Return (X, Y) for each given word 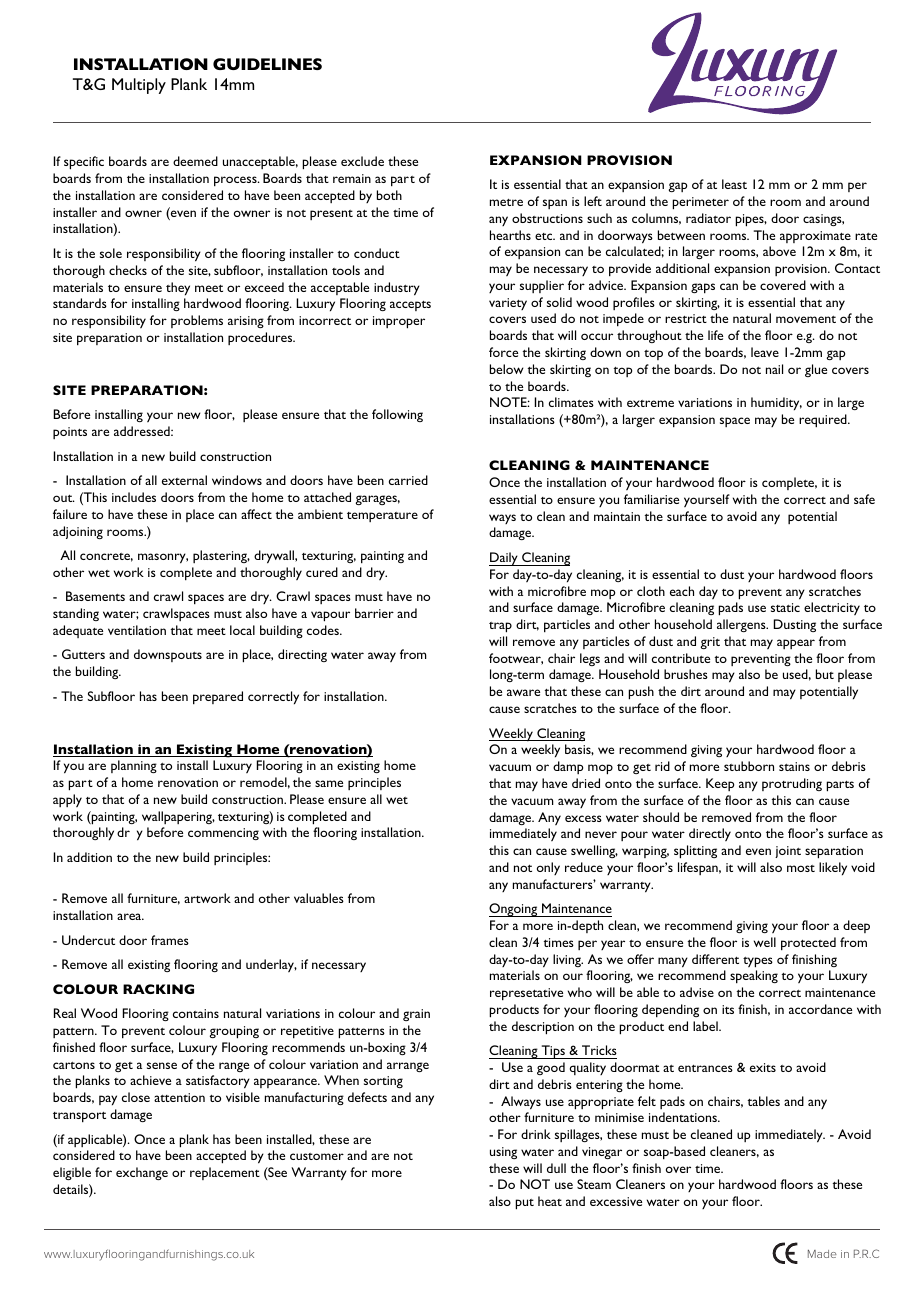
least (734, 184)
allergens (742, 625)
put (524, 1204)
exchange (142, 1173)
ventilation (137, 630)
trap (500, 627)
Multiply (139, 86)
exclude (362, 161)
